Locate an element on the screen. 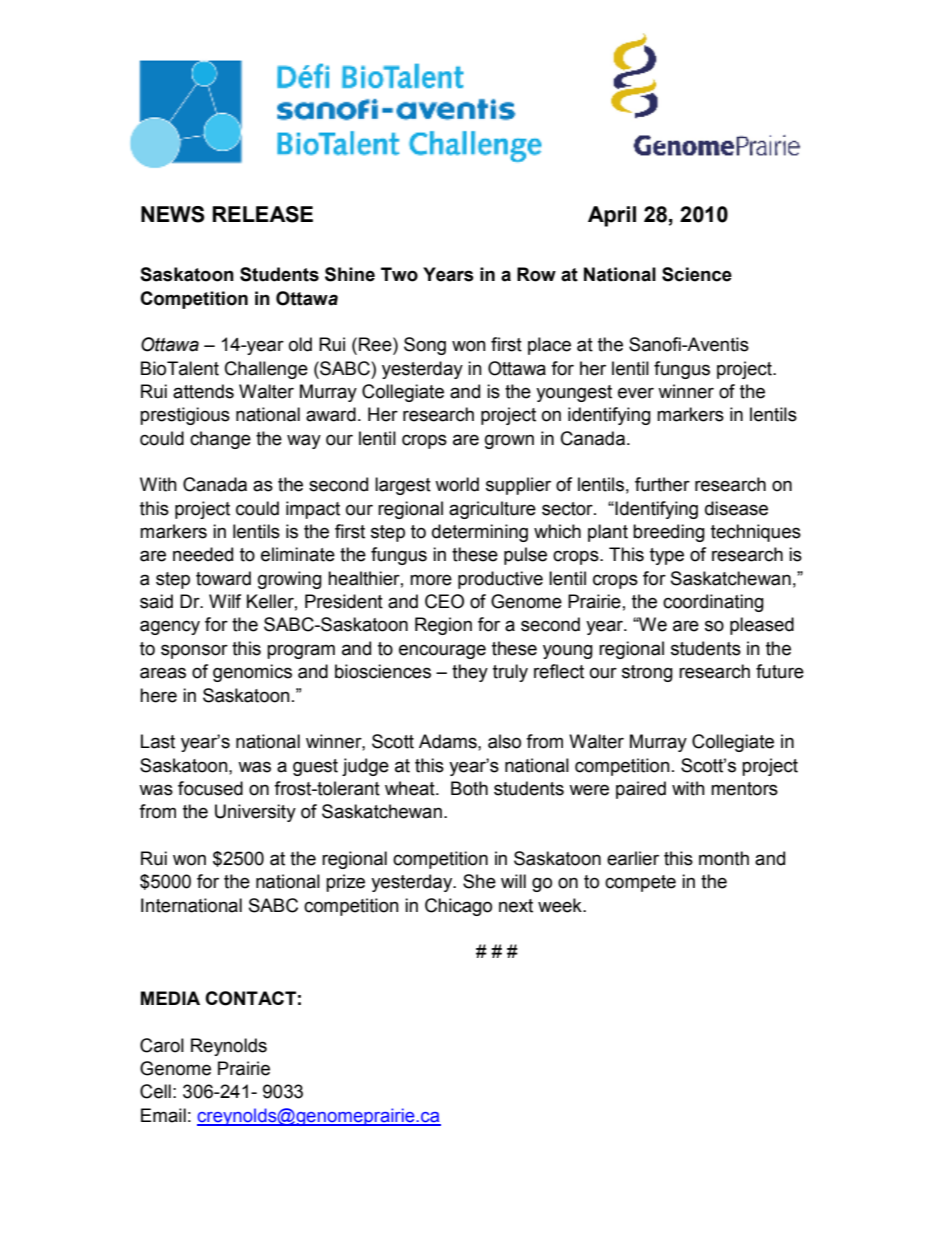  Two is located at coordinates (399, 274).
